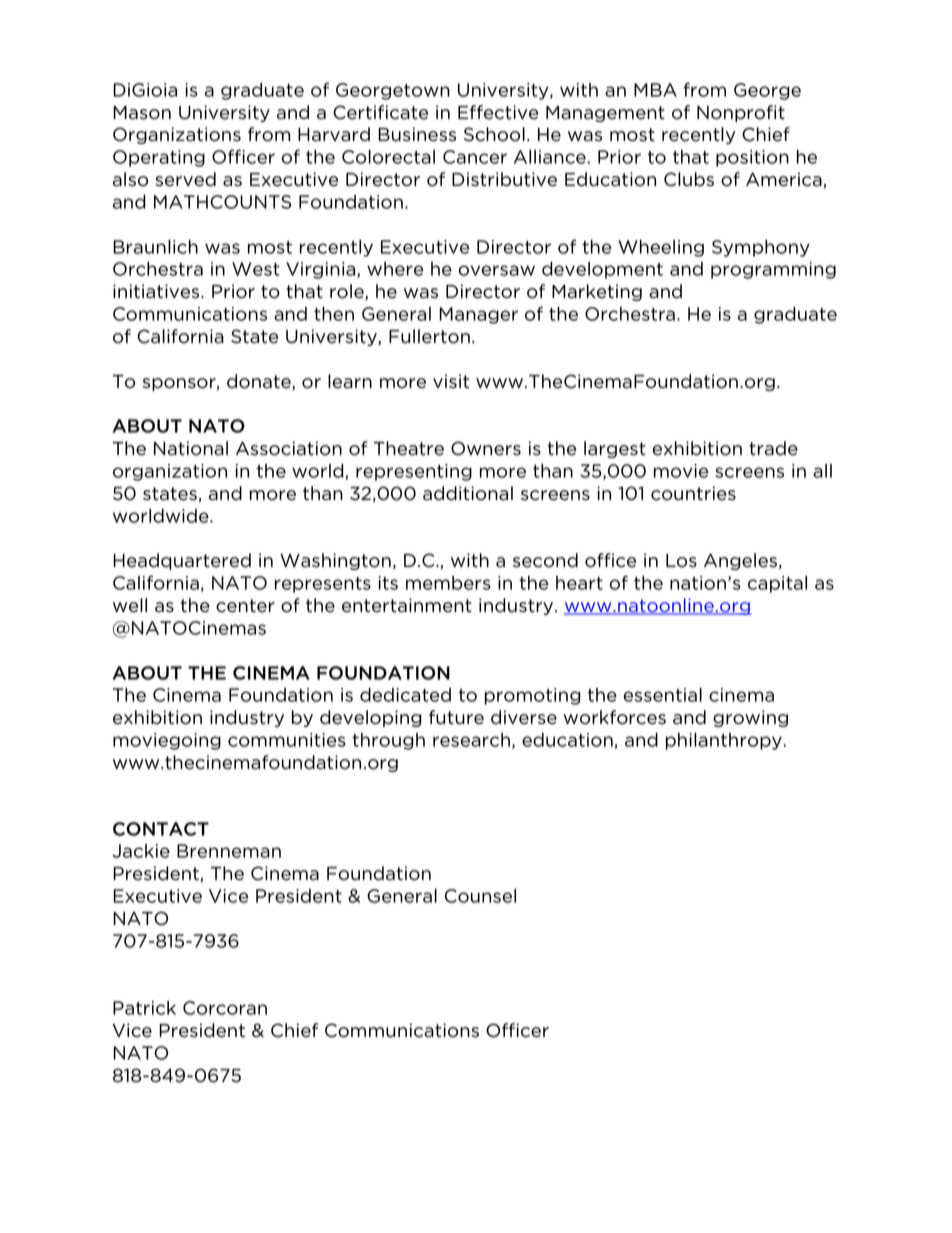 The height and width of the screenshot is (1233, 952). I want to click on Headquartered, so click(182, 561).
